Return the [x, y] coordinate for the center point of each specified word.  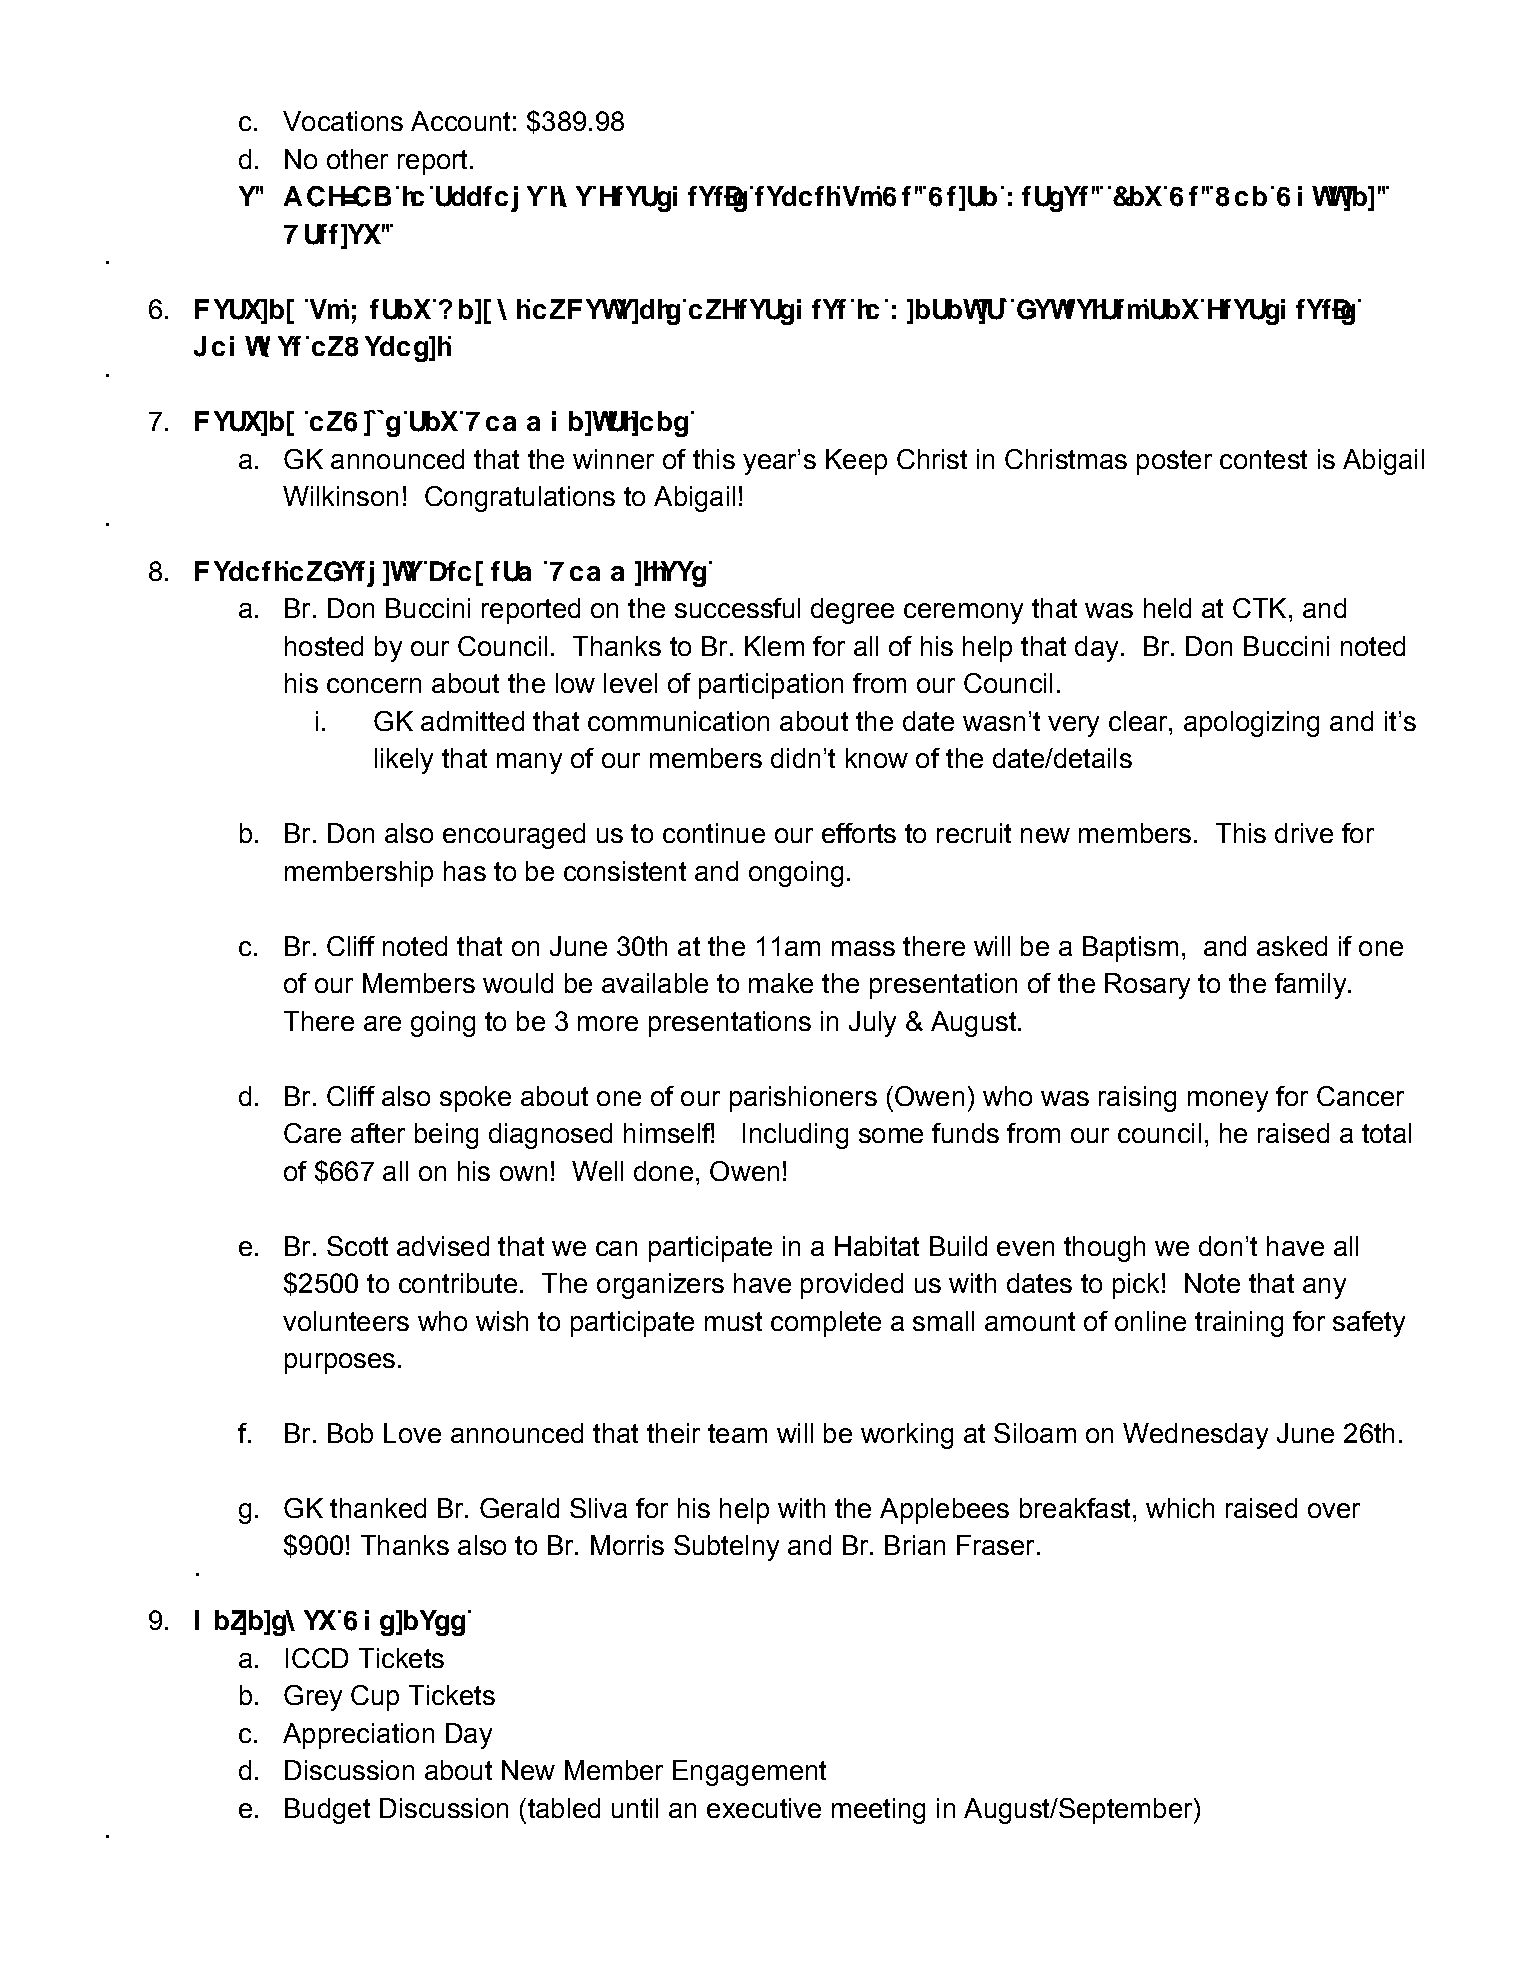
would [518, 983]
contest [1263, 459]
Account [460, 121]
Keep [856, 462]
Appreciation [358, 1736]
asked [1292, 946]
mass [863, 948]
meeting [878, 1811]
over [1334, 1510]
